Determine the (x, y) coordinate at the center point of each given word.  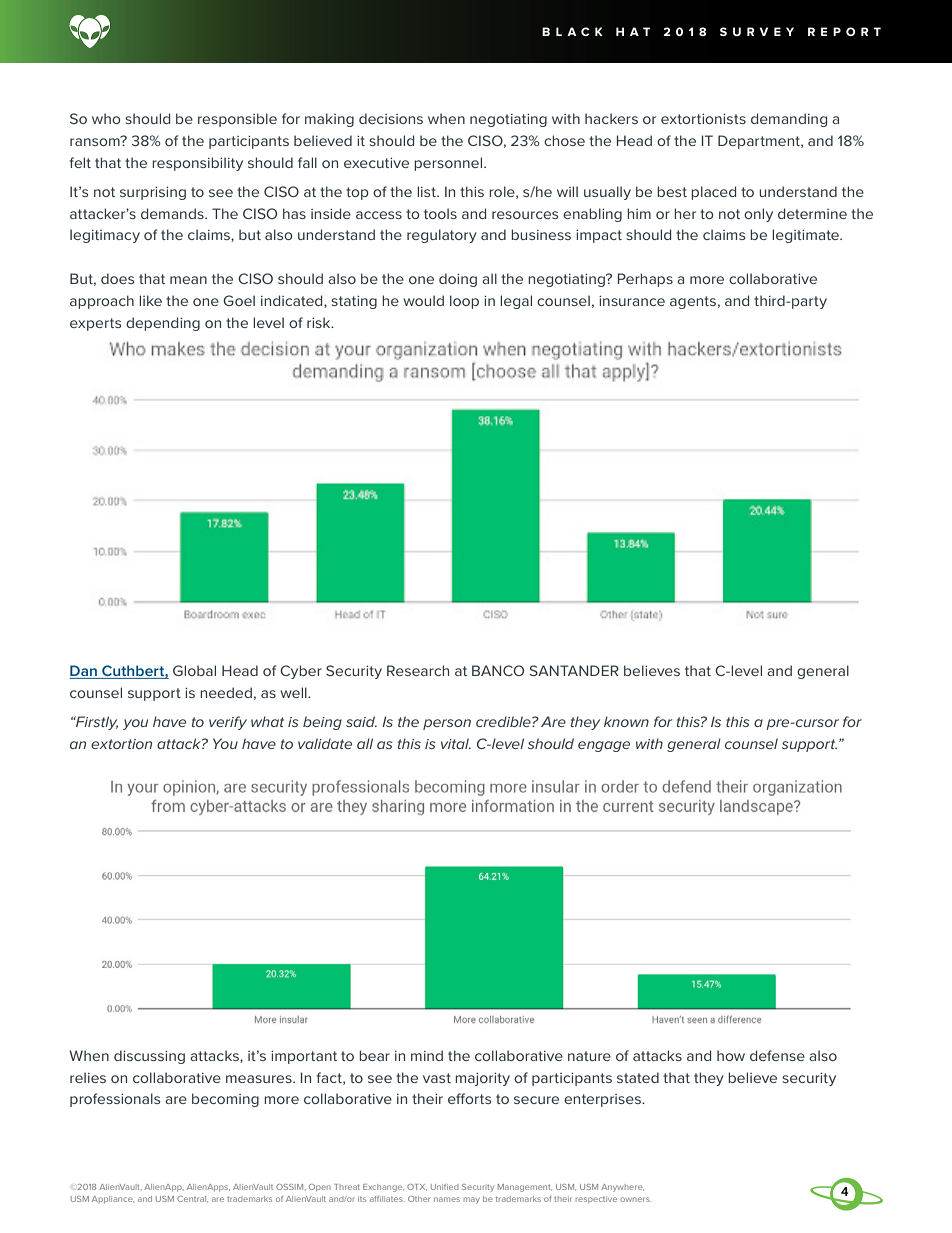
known (626, 721)
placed (713, 193)
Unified (444, 1187)
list (427, 191)
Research (418, 670)
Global (194, 670)
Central (192, 1199)
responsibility (197, 164)
